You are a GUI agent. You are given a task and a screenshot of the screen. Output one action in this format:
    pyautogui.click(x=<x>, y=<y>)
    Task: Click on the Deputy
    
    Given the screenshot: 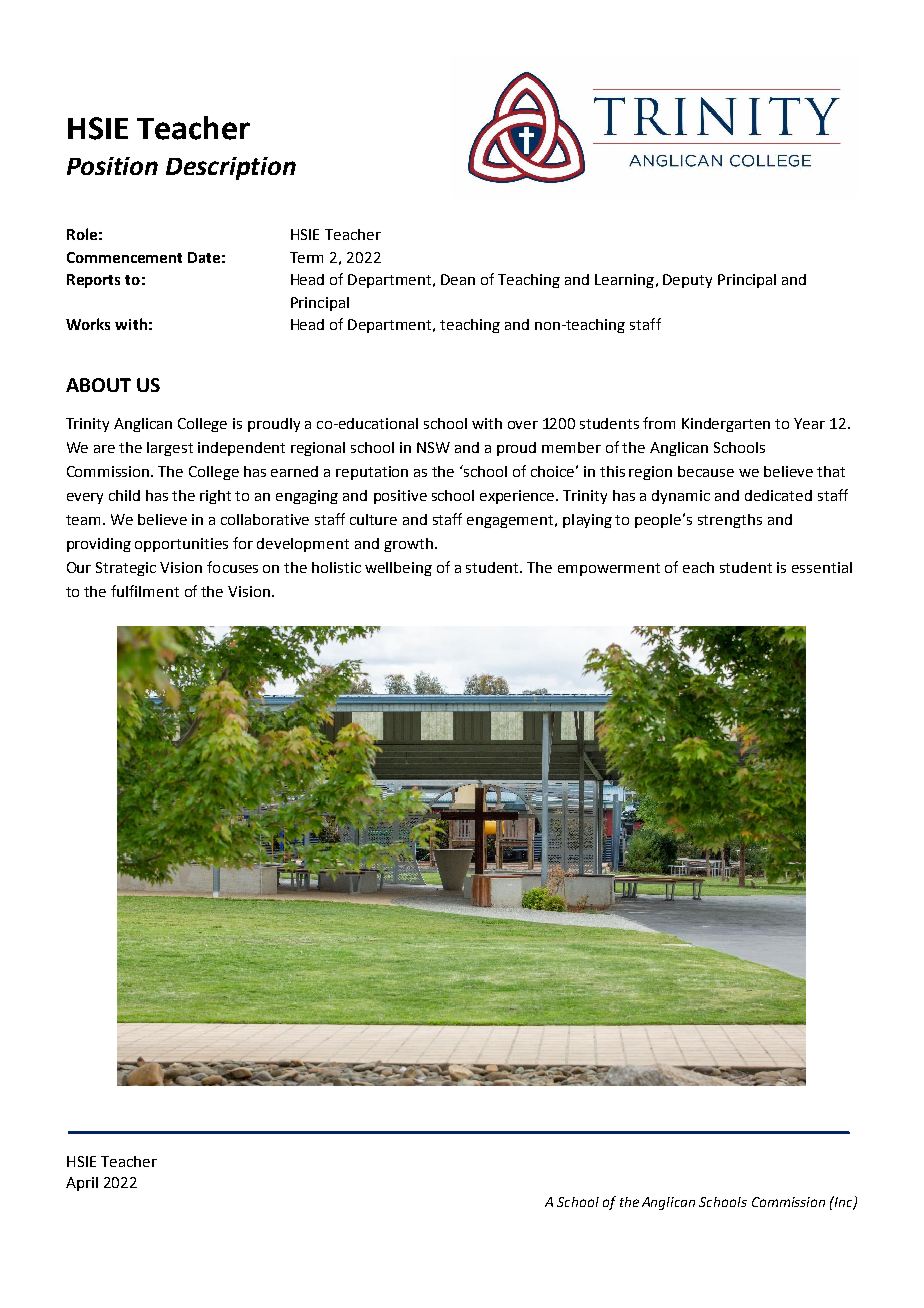 What is the action you would take?
    pyautogui.click(x=687, y=281)
